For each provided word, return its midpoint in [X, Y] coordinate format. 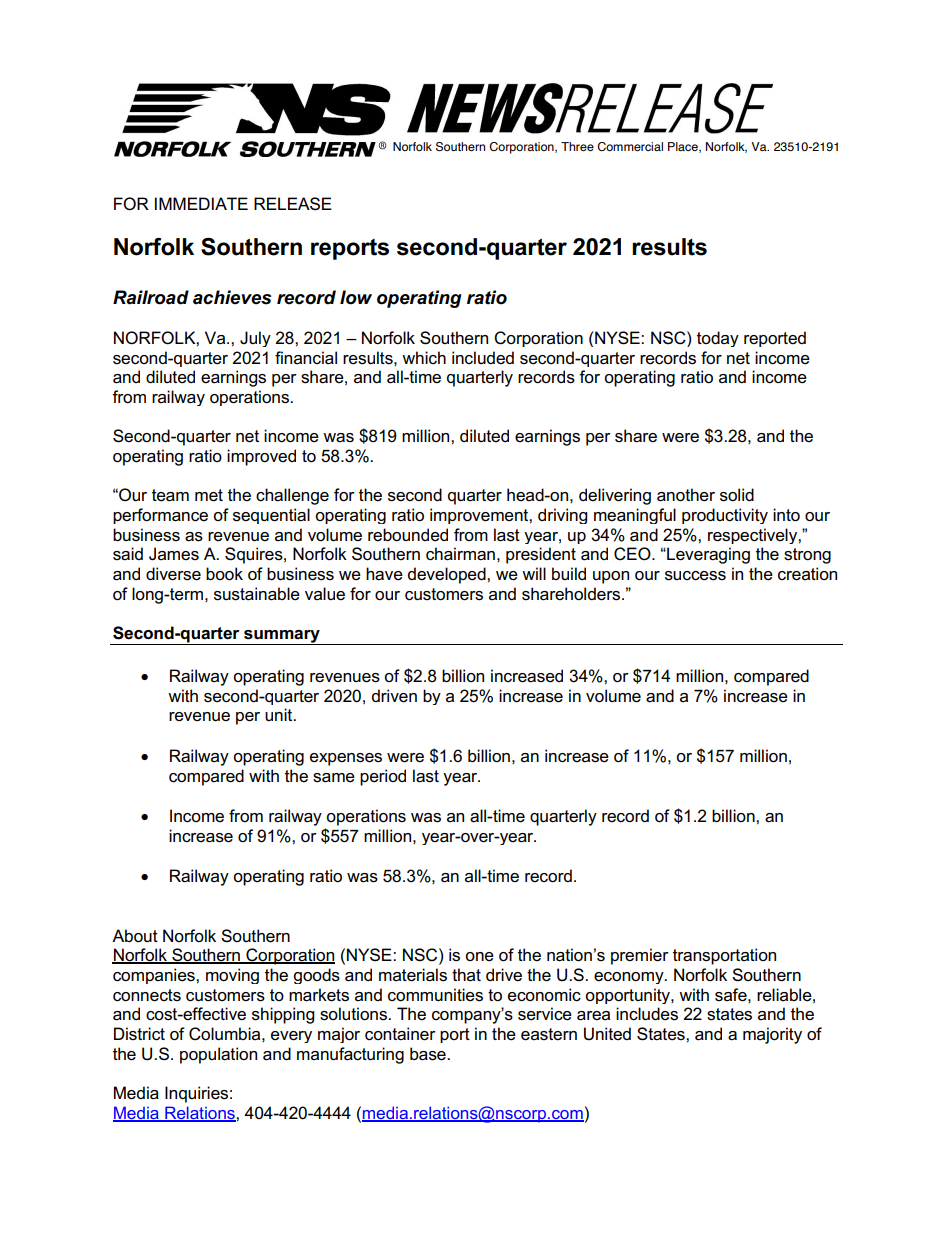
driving [562, 516]
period [383, 777]
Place [684, 147]
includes [647, 1014]
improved [261, 457]
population [218, 1055]
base [429, 1054]
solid [737, 495]
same [334, 778]
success [695, 576]
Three [577, 146]
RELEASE [293, 204]
